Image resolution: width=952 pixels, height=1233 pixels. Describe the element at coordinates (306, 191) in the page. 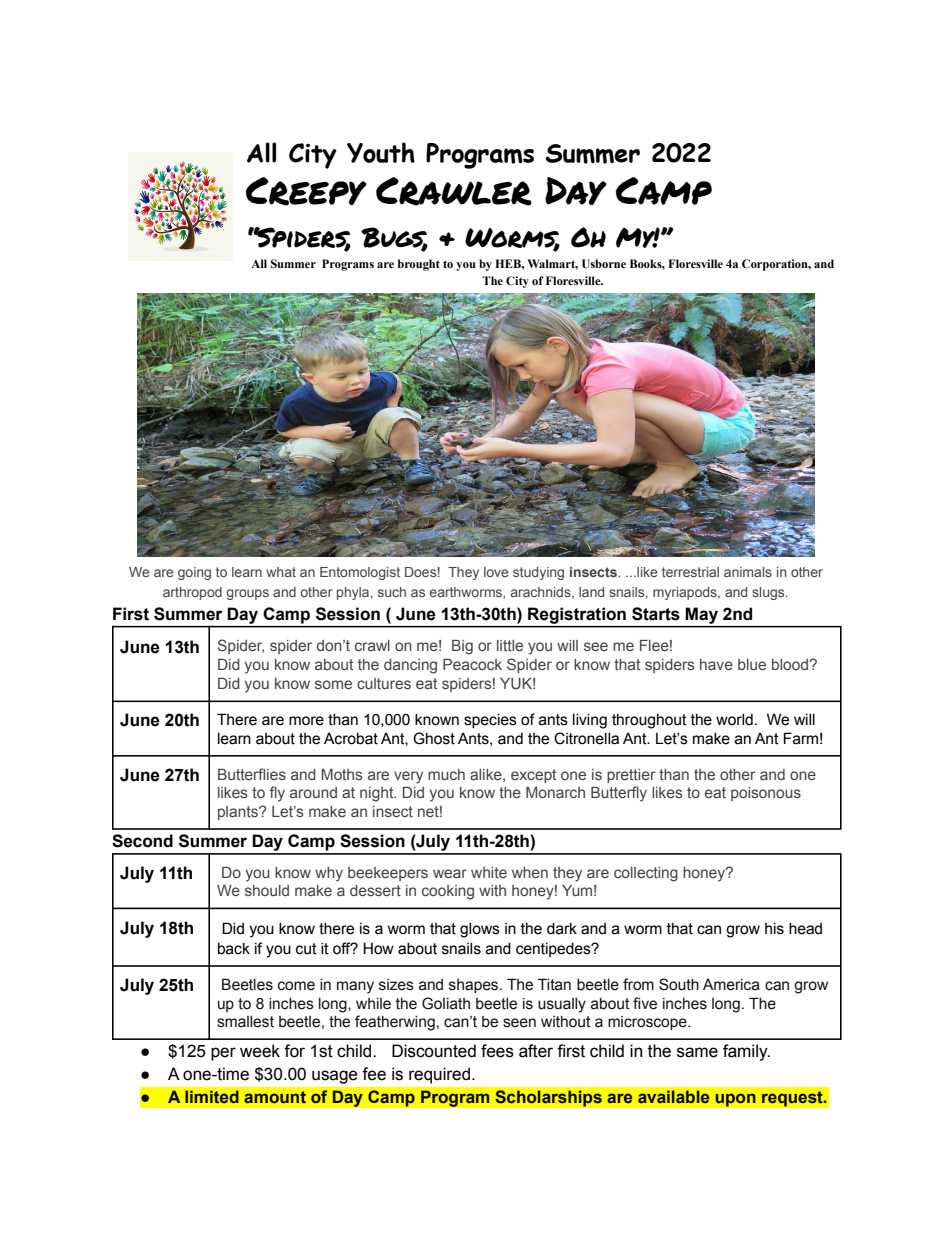

I see `Creepy` at that location.
